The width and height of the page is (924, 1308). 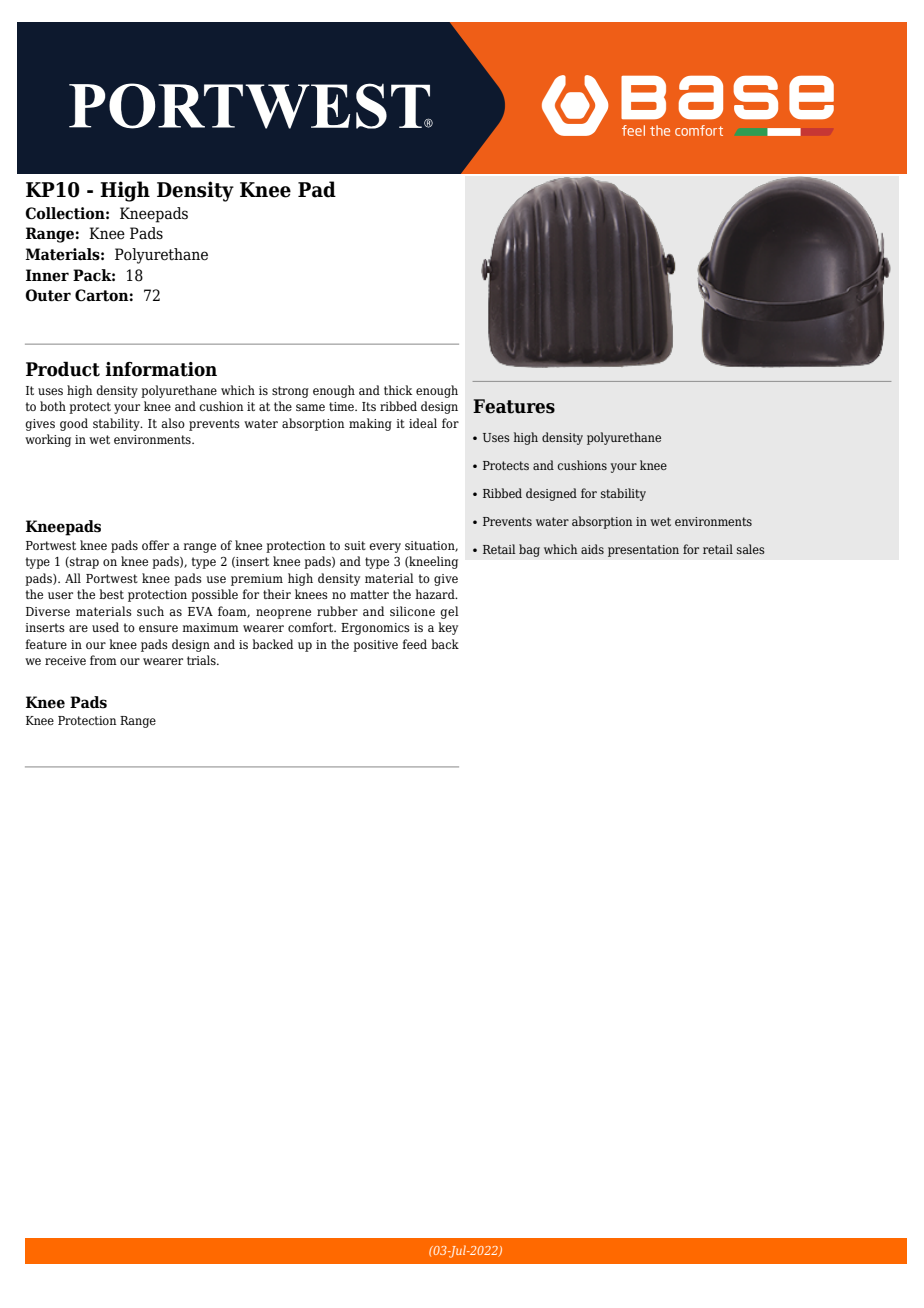 I want to click on Outer, so click(x=48, y=295).
